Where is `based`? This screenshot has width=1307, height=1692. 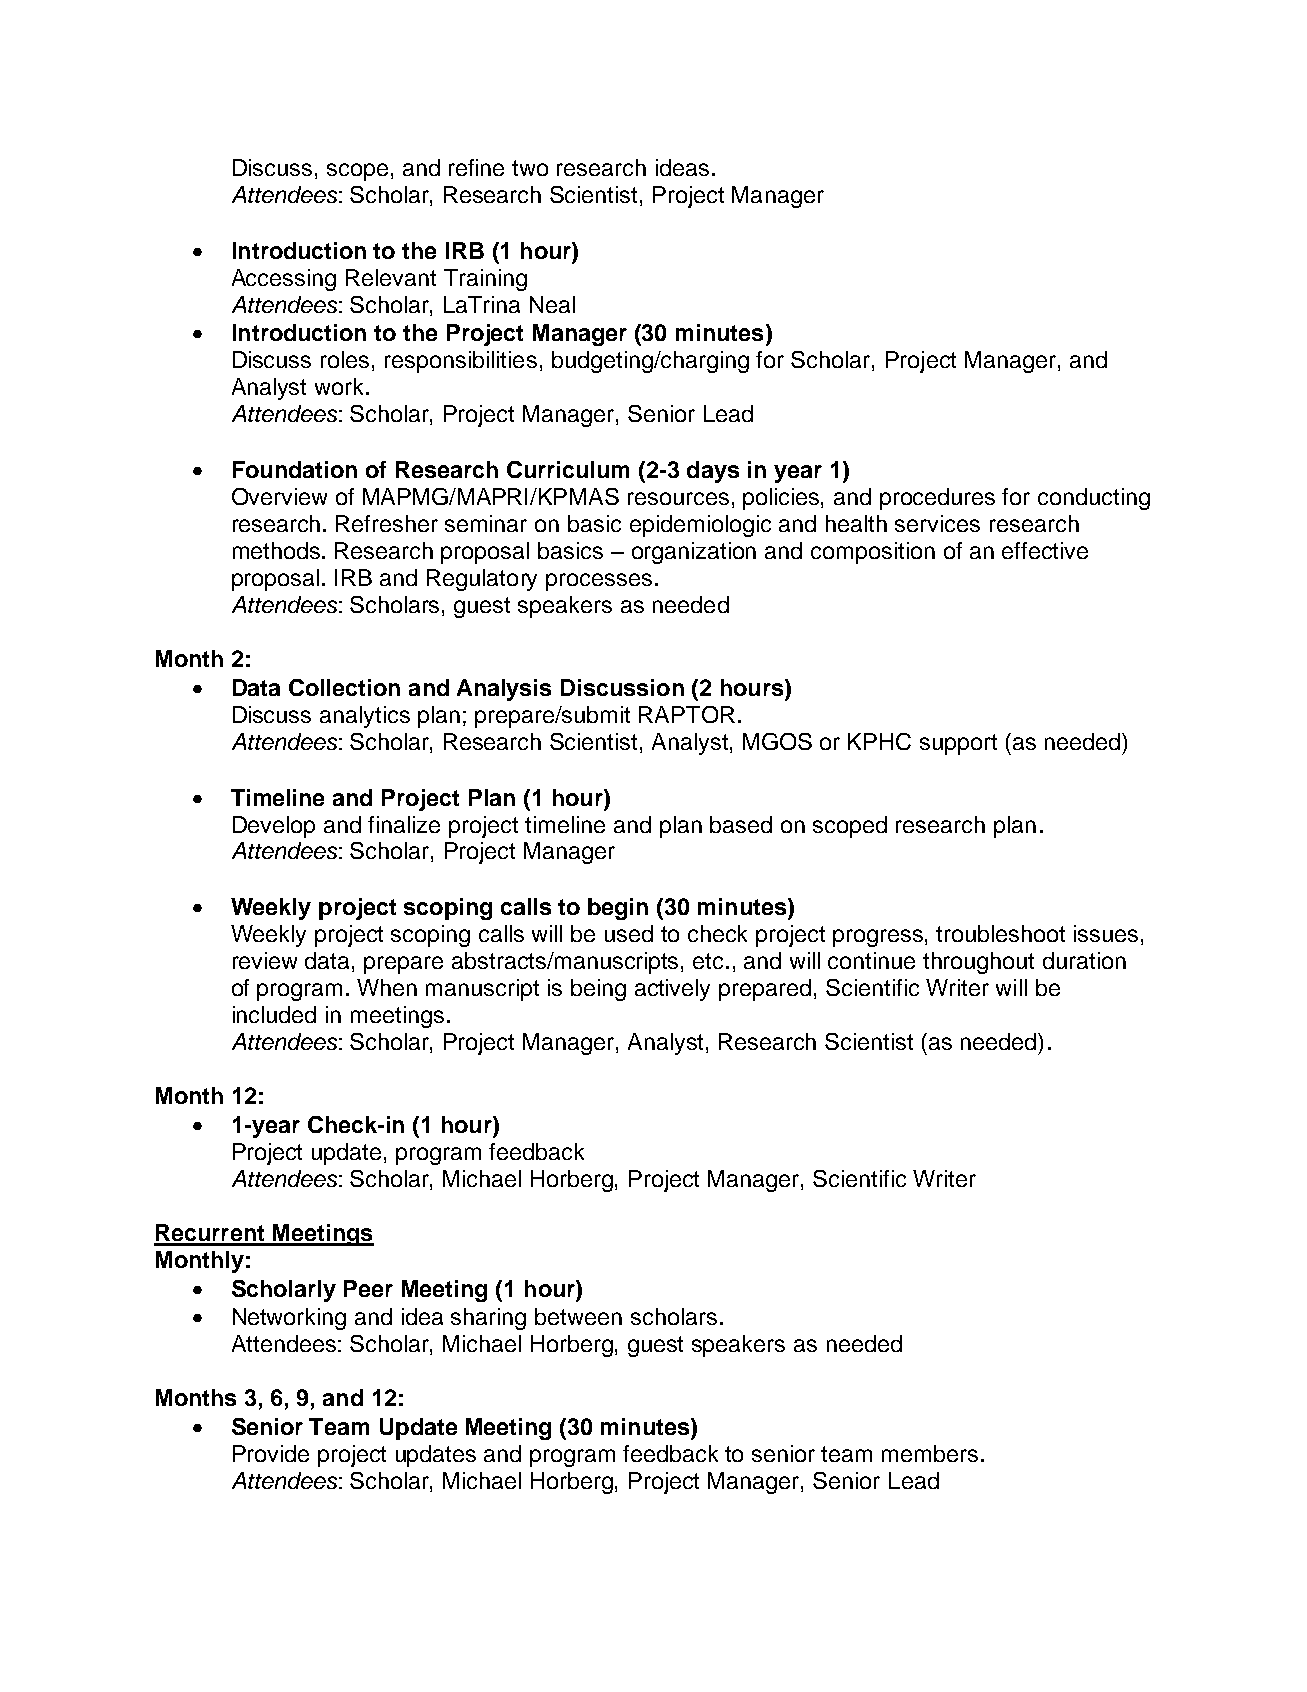 based is located at coordinates (741, 824).
